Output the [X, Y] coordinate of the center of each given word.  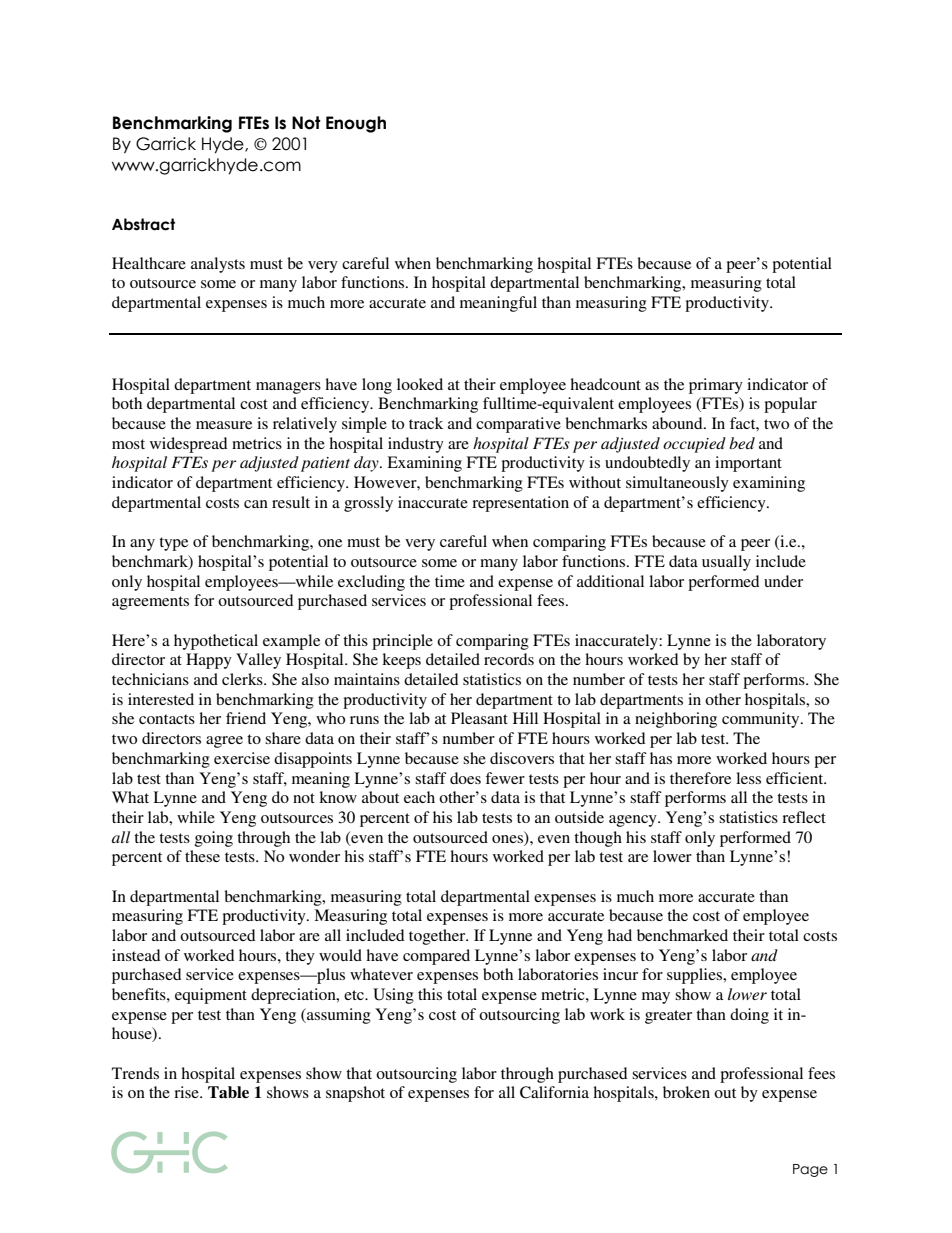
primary [716, 386]
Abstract [143, 224]
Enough [356, 124]
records [509, 659]
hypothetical [216, 642]
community [762, 720]
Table [228, 1092]
